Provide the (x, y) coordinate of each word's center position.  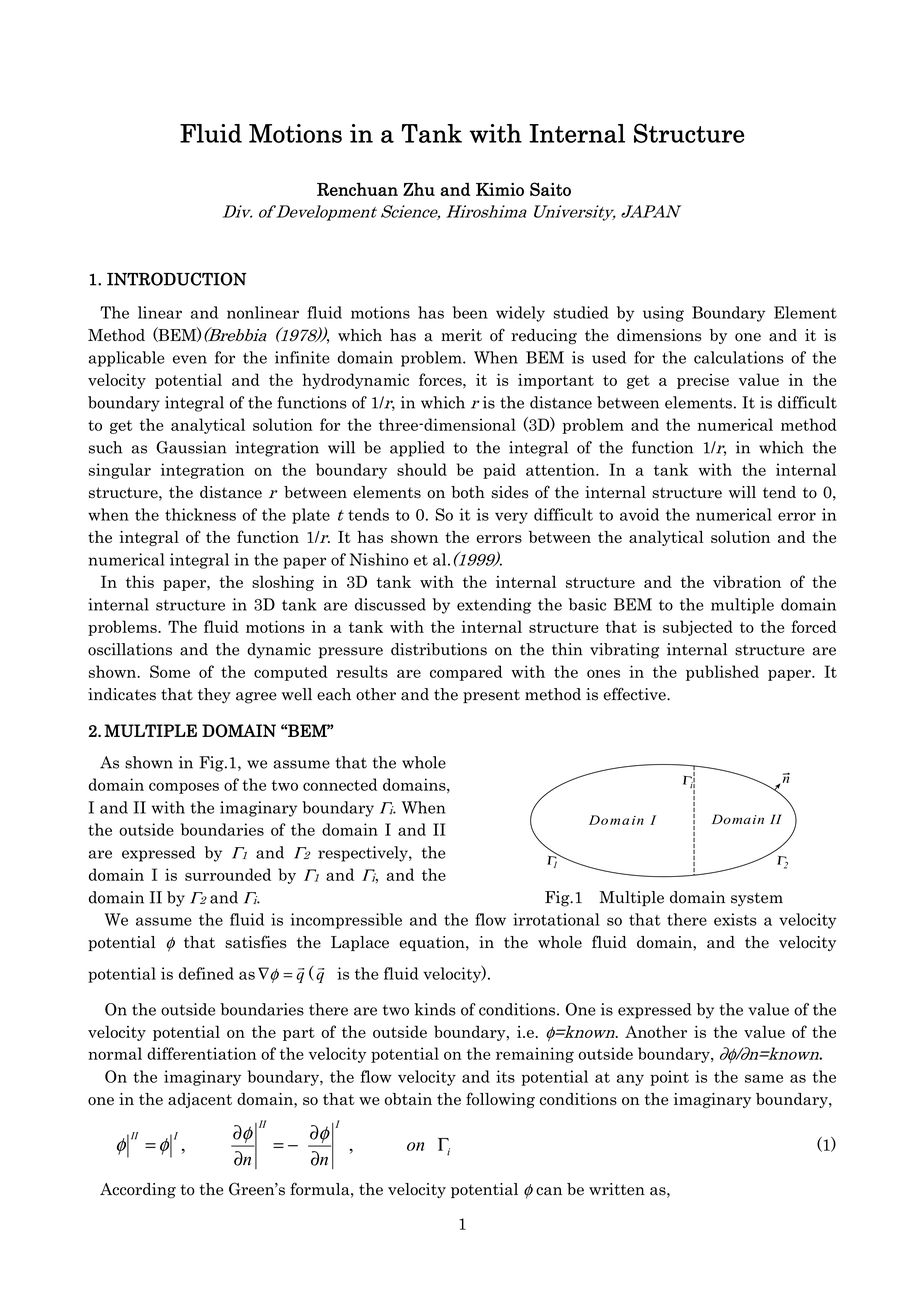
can (549, 1191)
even (190, 359)
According (138, 1191)
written (617, 1189)
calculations (739, 357)
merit (461, 335)
